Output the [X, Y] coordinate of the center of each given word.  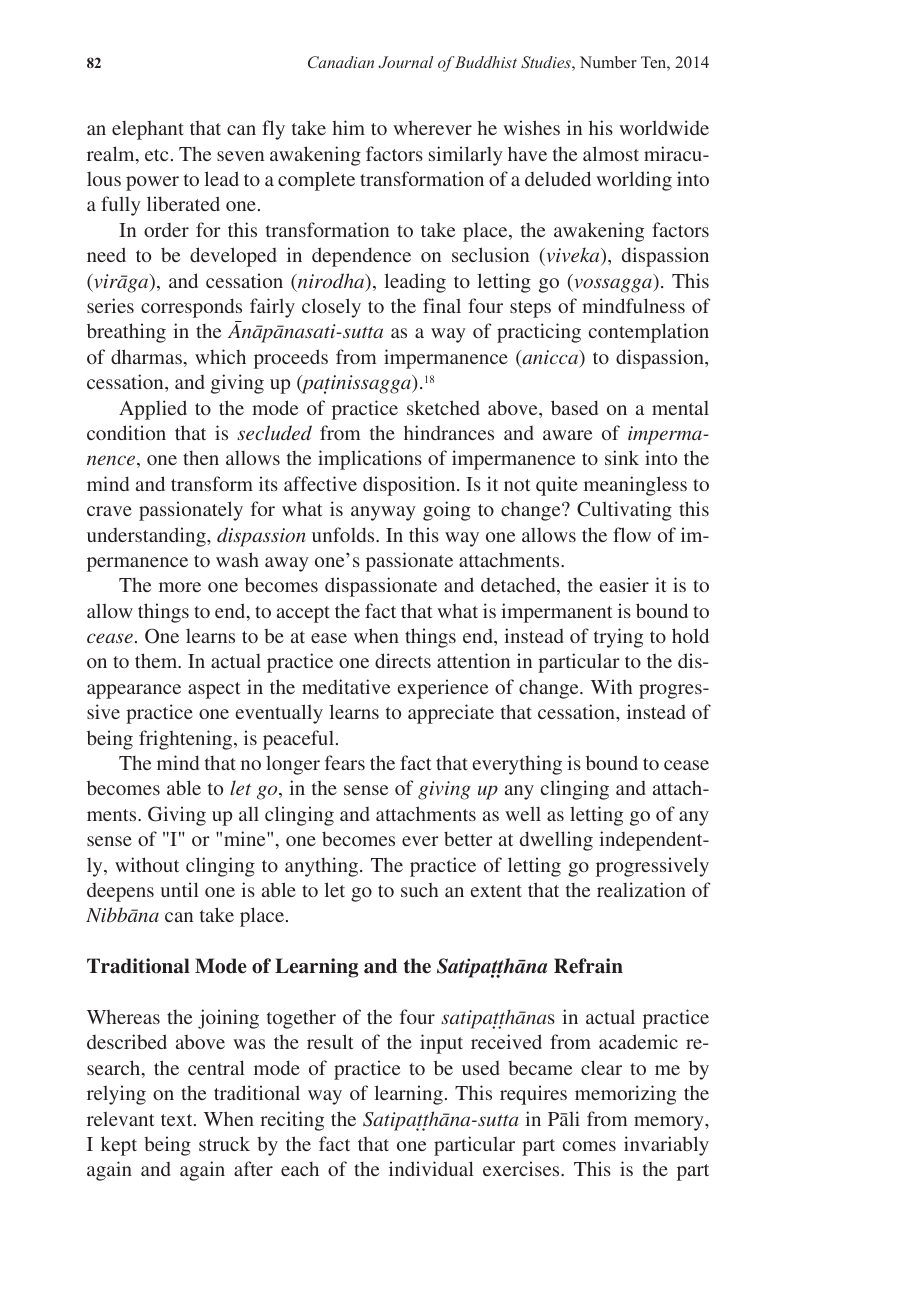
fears [345, 762]
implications [370, 460]
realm [112, 155]
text [178, 1120]
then [201, 458]
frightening [187, 740]
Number [608, 62]
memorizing [625, 1095]
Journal [406, 62]
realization [641, 889]
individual [431, 1168]
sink [622, 457]
